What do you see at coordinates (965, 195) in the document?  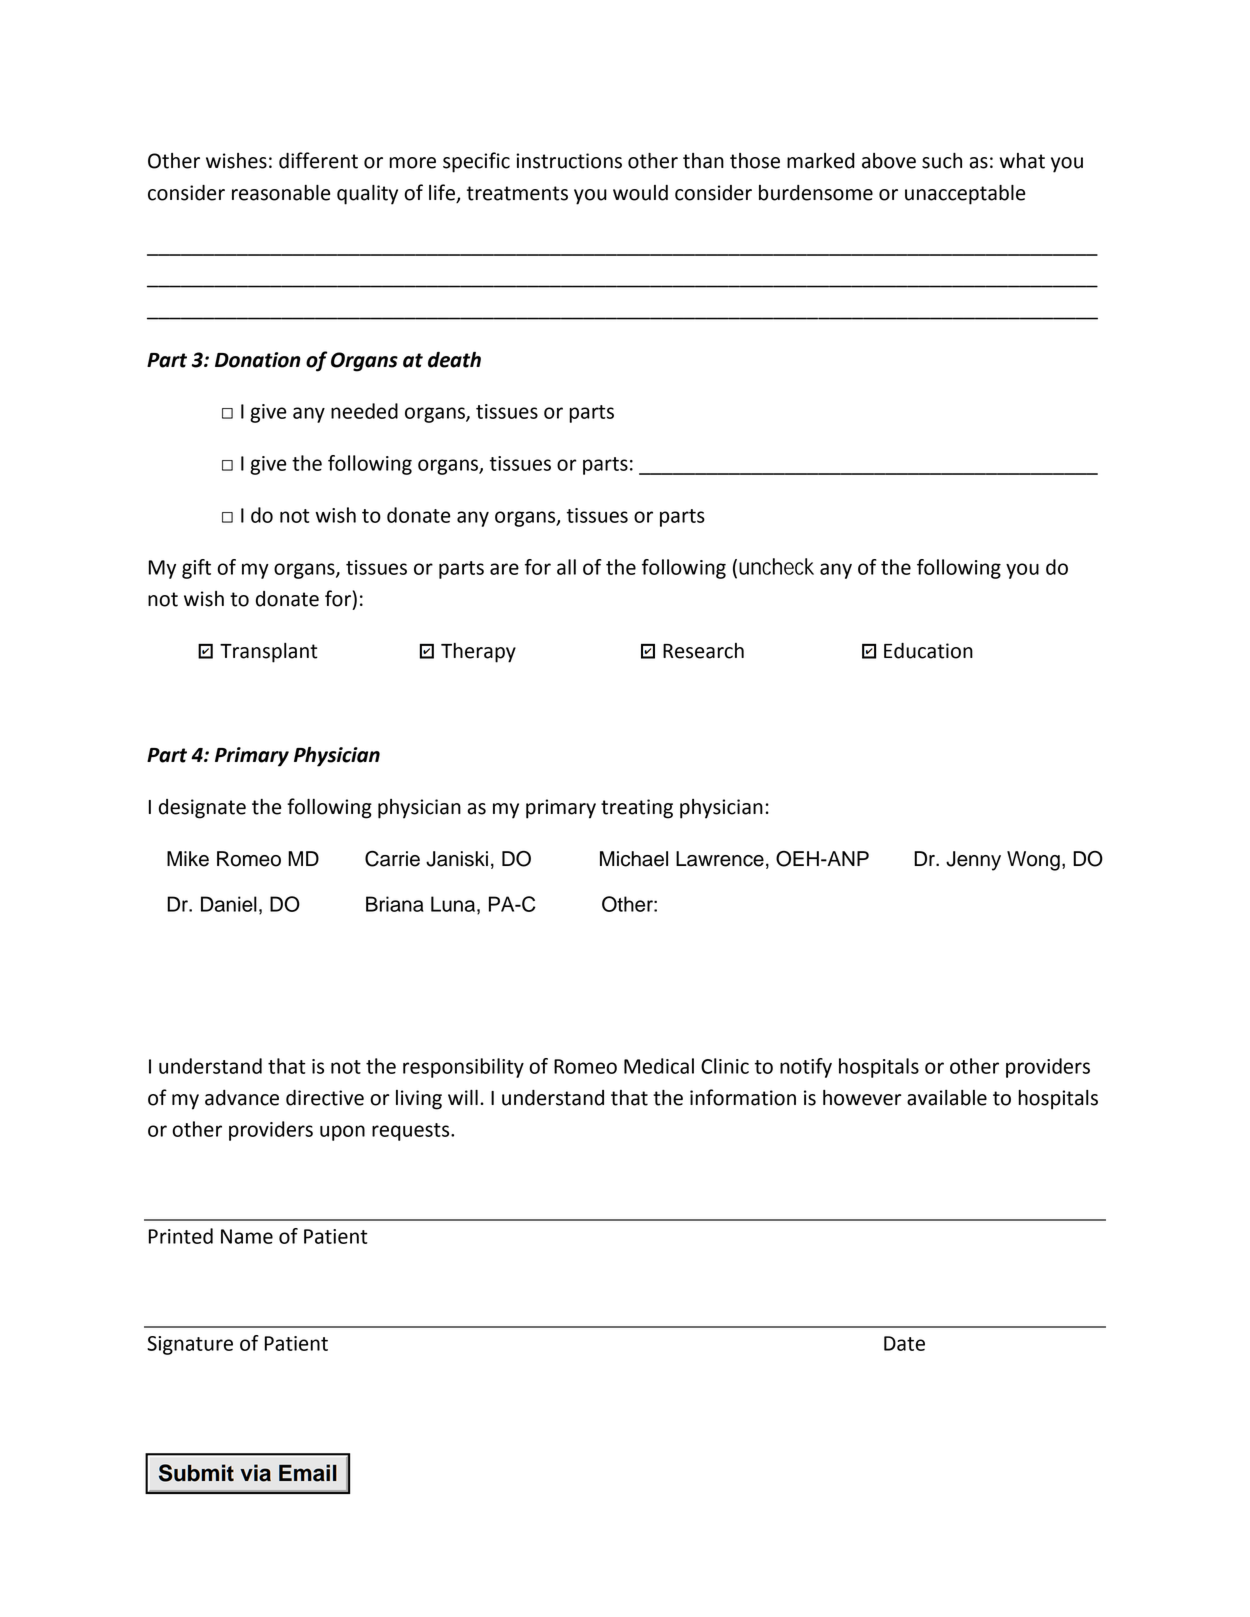 I see `unacceptable` at bounding box center [965, 195].
